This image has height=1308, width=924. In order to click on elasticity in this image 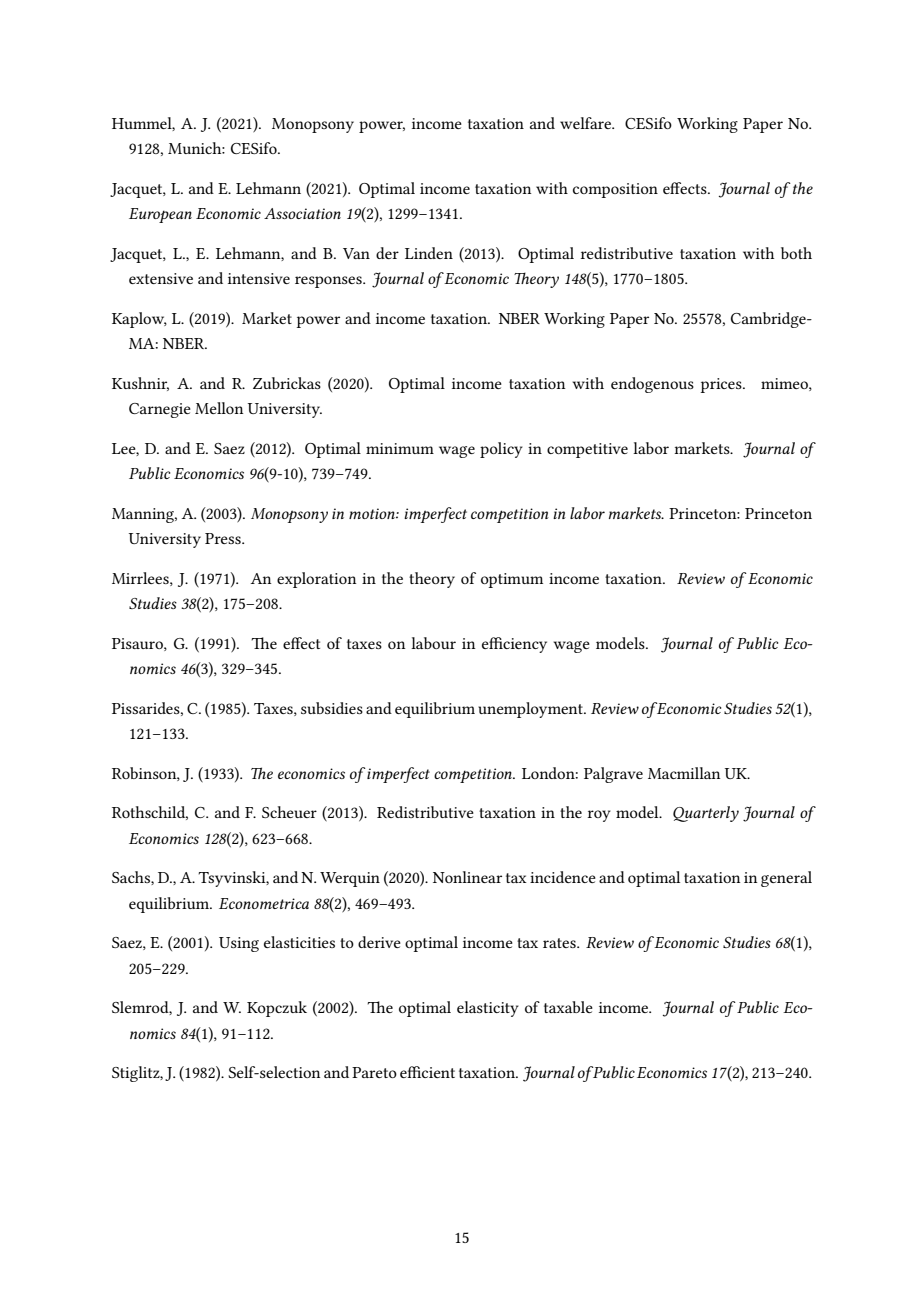, I will do `click(488, 1009)`.
